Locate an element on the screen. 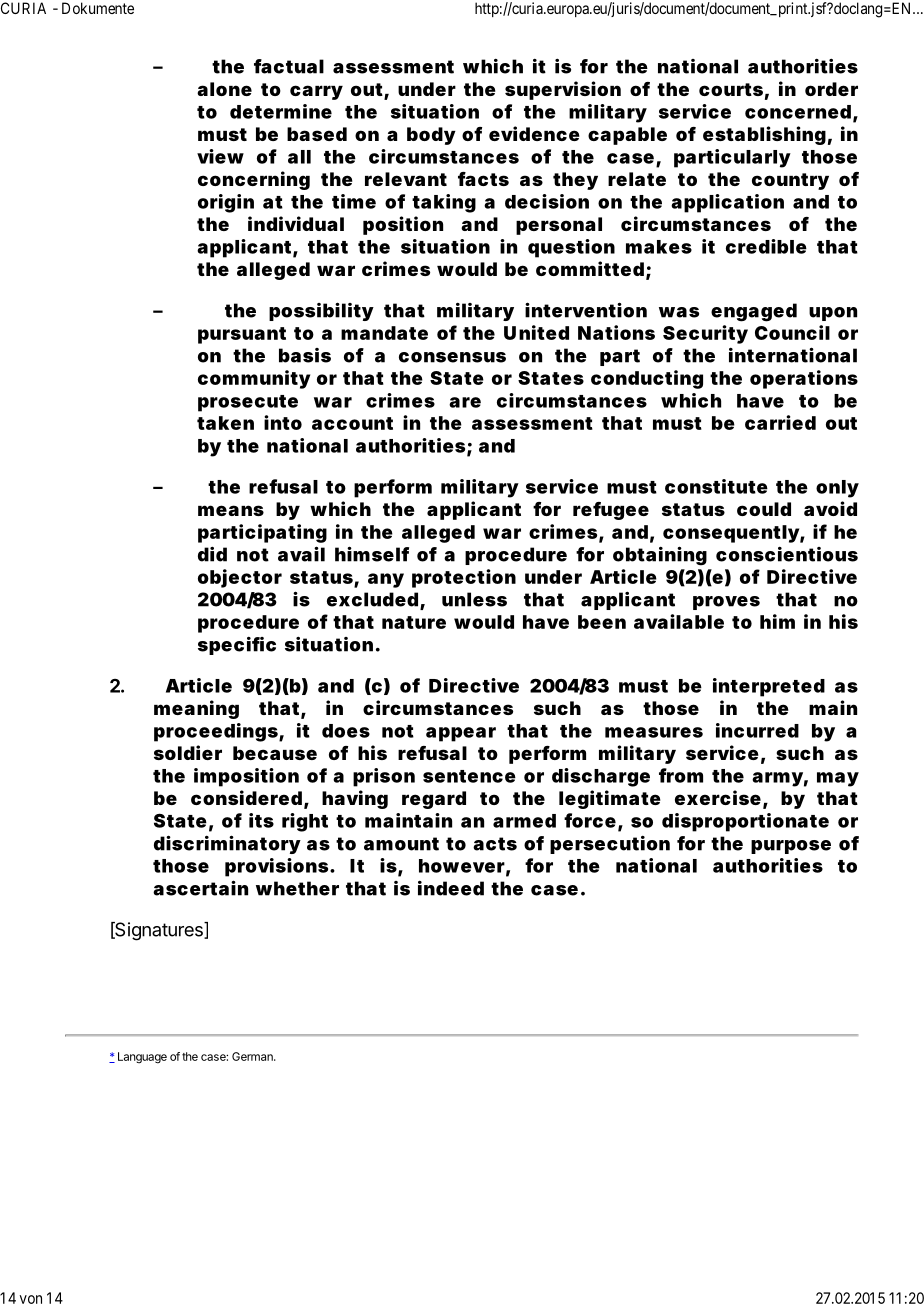 This screenshot has height=1308, width=924. von is located at coordinates (30, 1299).
